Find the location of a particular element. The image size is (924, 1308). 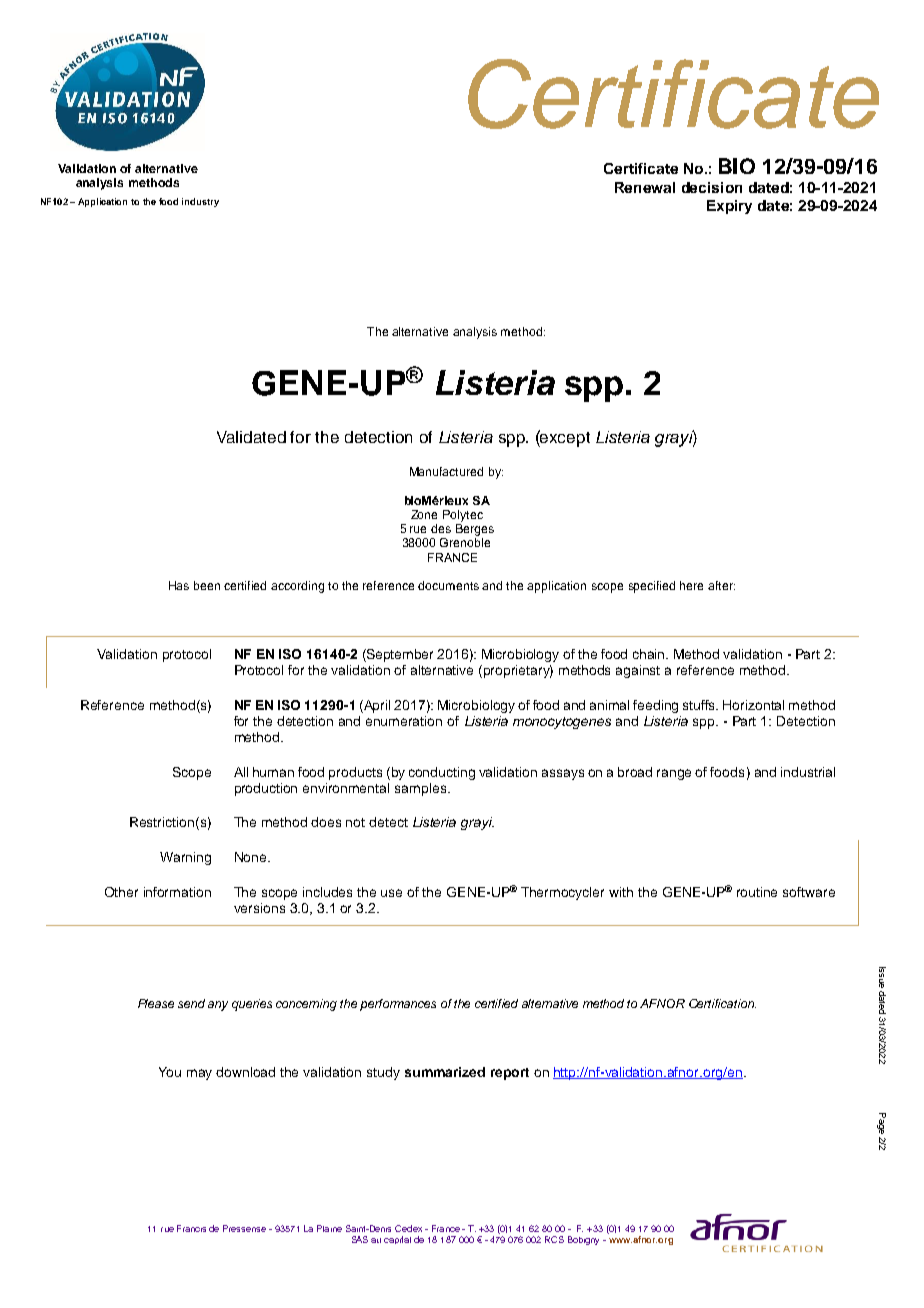

Francis is located at coordinates (191, 1228).
